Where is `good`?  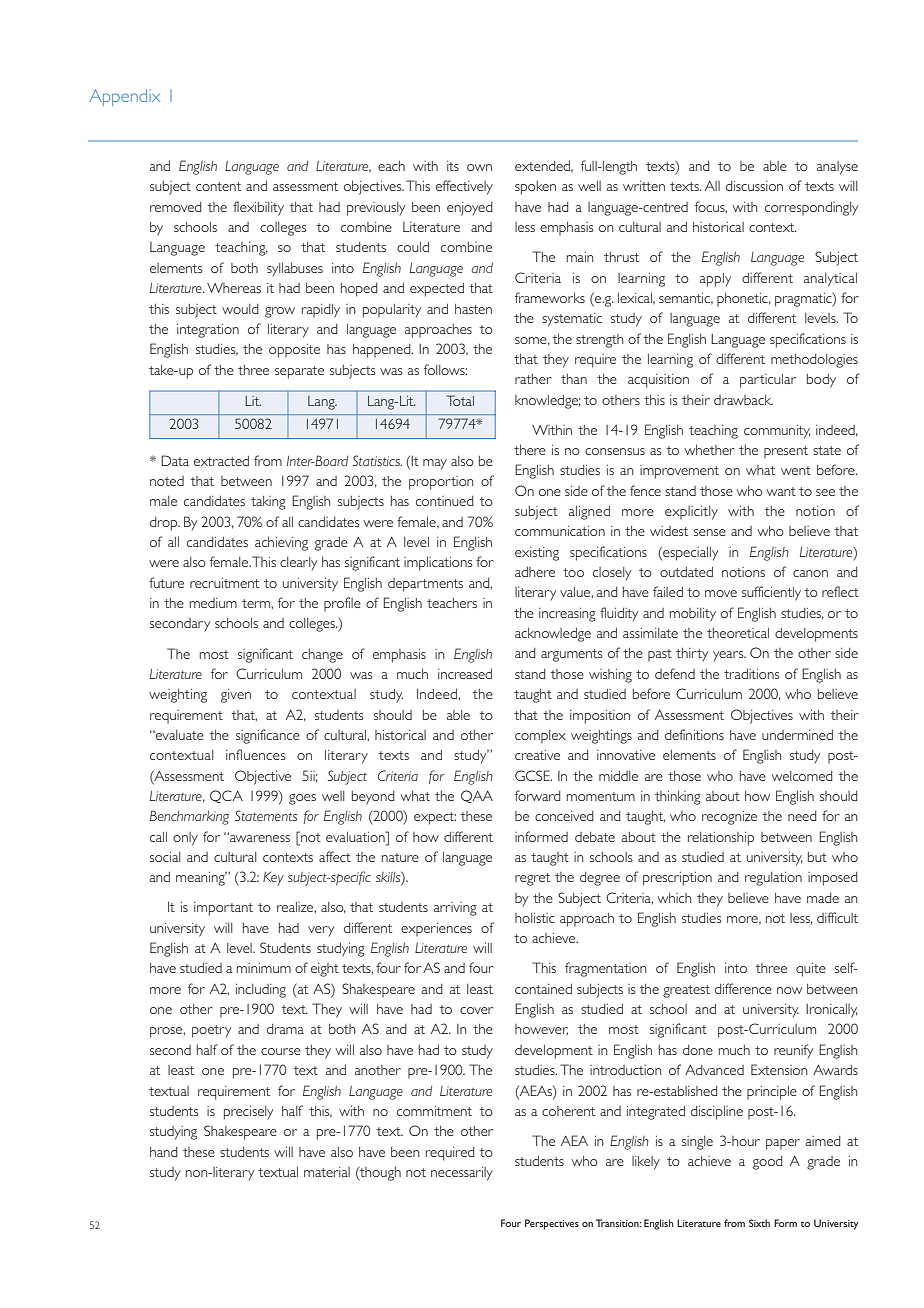
good is located at coordinates (768, 1163).
